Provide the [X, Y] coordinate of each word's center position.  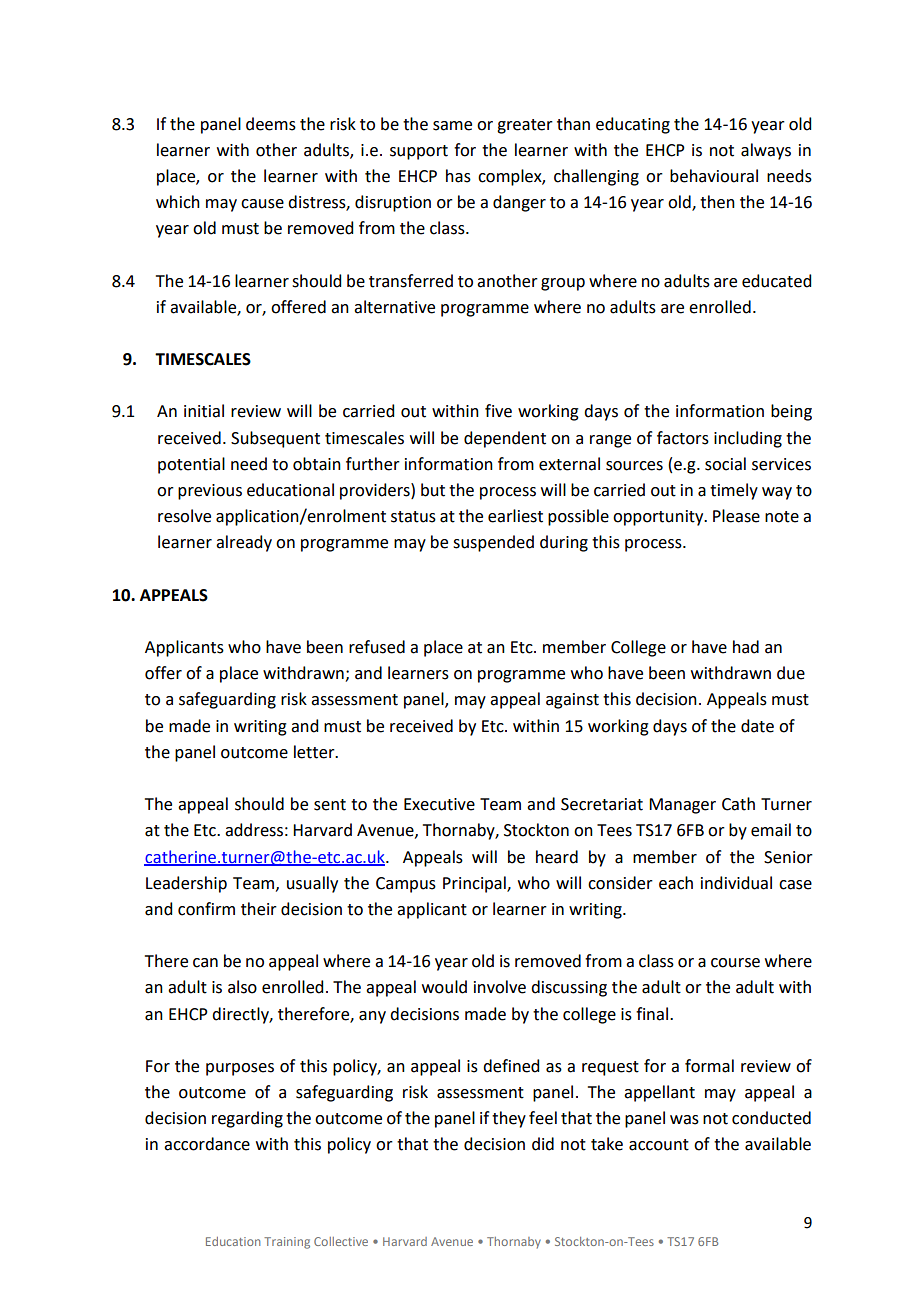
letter [315, 752]
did [543, 1144]
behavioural [714, 176]
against [572, 701]
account [659, 1145]
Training [287, 1243]
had [746, 647]
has [458, 176]
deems [271, 124]
